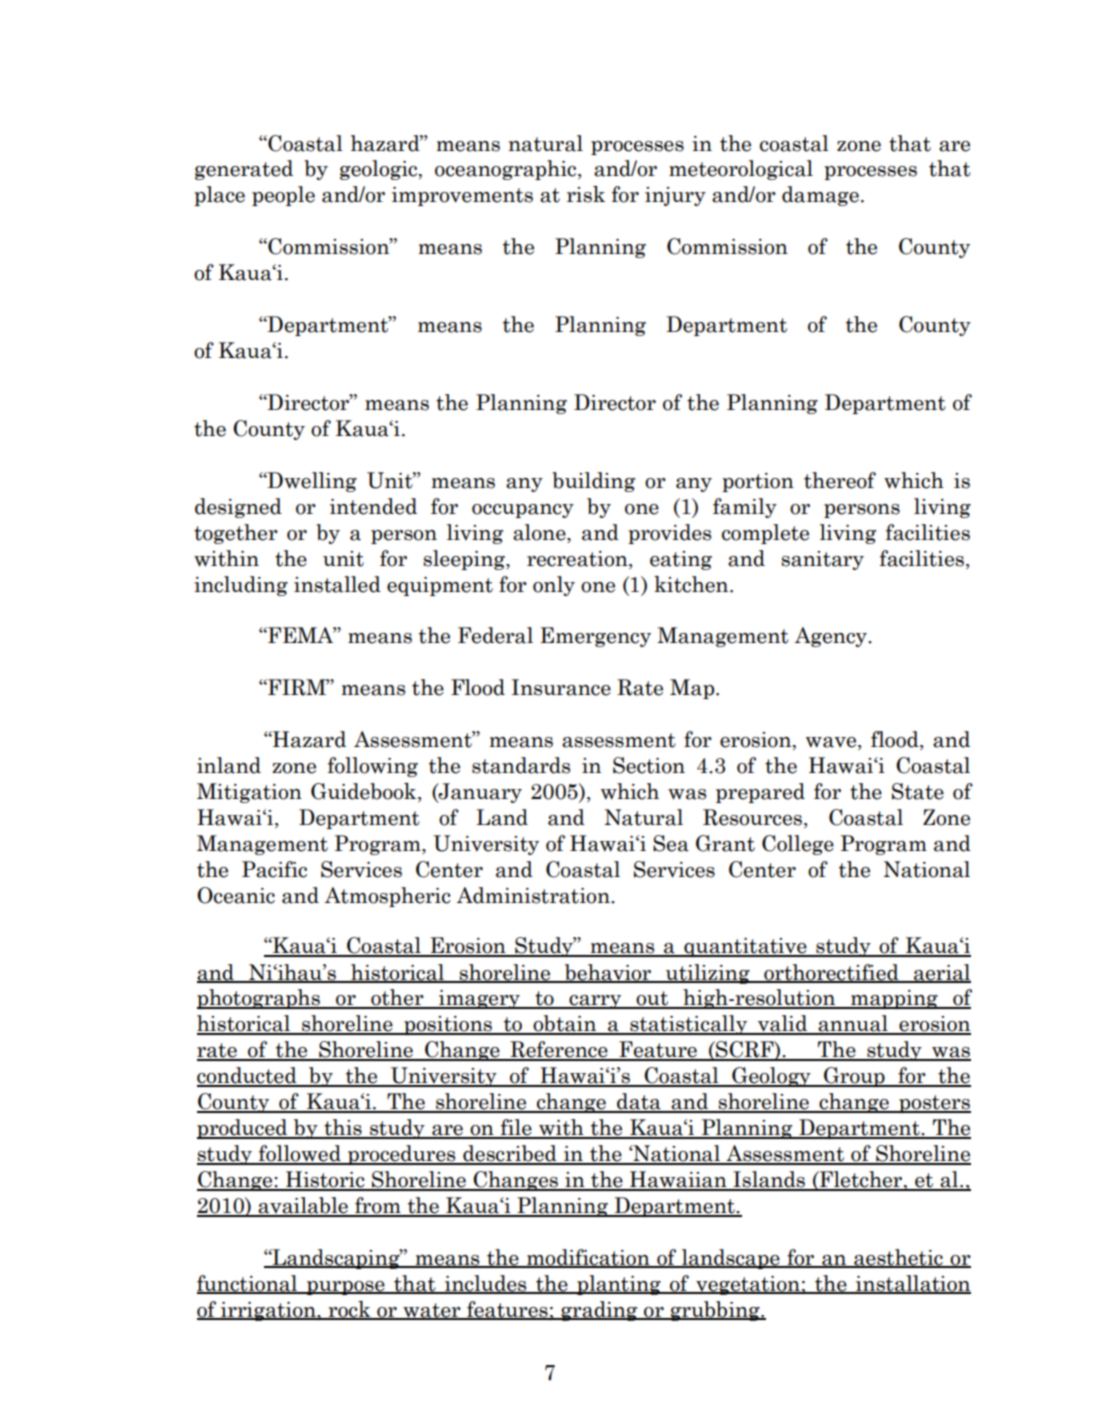 This image has height=1424, width=1100. I want to click on building, so click(593, 482).
